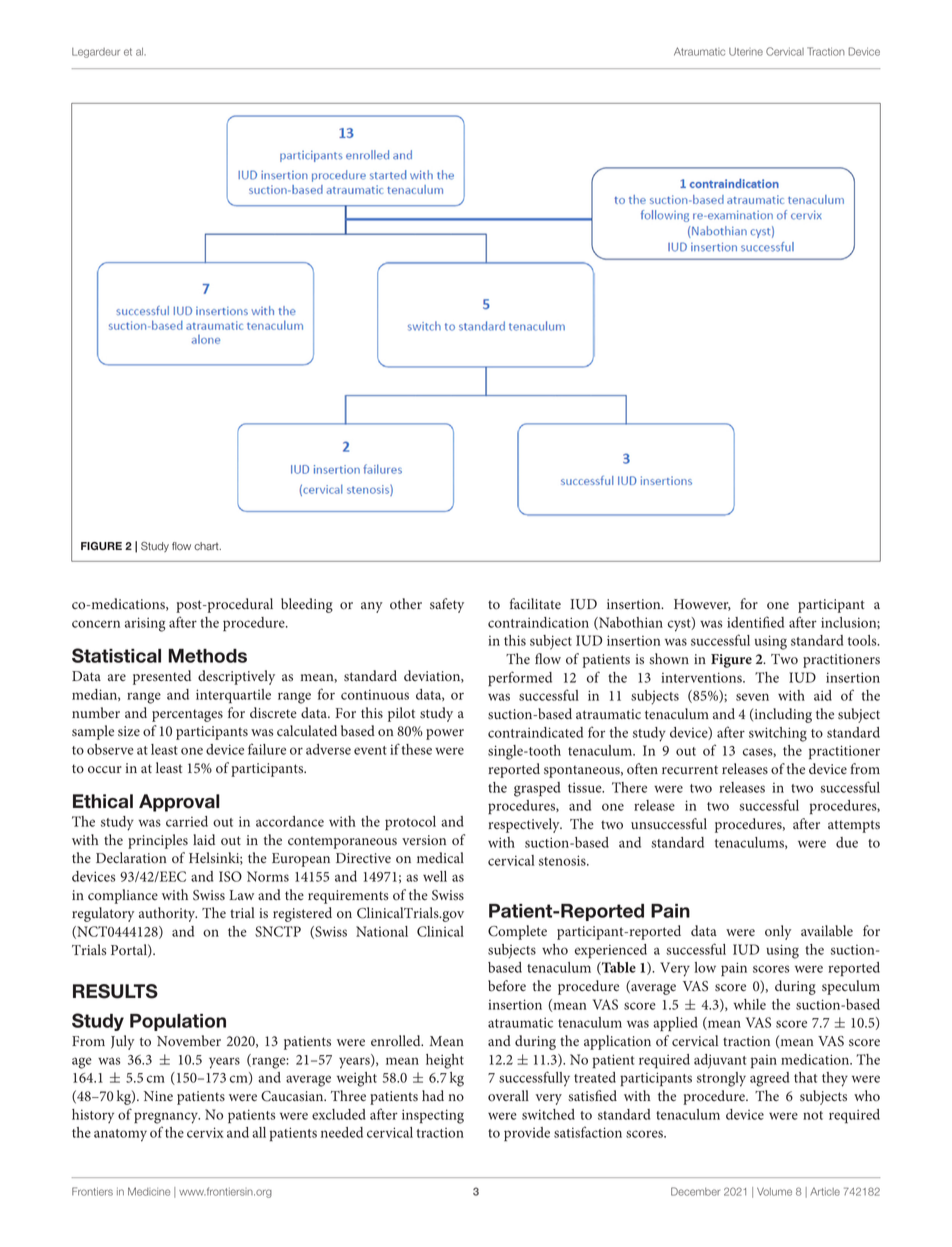 The width and height of the screenshot is (952, 1247). What do you see at coordinates (702, 605) in the screenshot?
I see `However` at bounding box center [702, 605].
